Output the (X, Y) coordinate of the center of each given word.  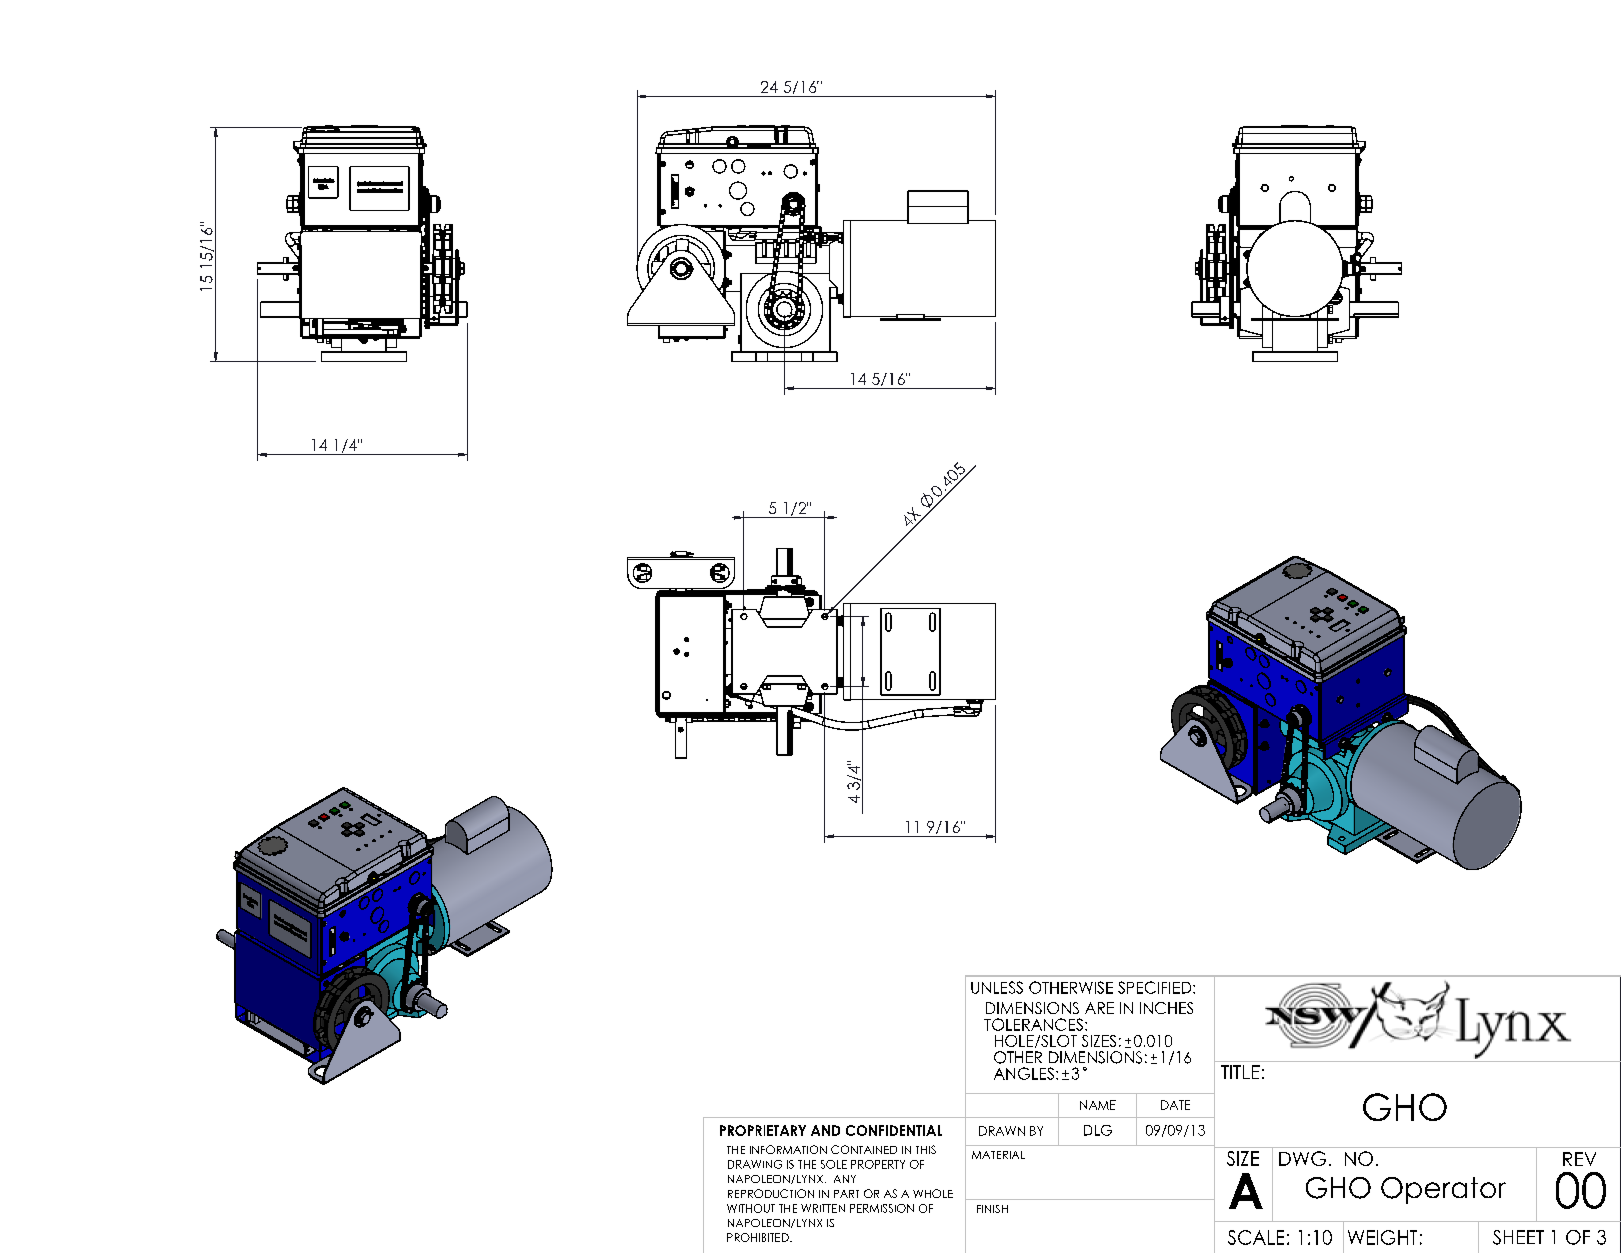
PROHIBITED (759, 1237)
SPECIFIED (1156, 987)
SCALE (1256, 1237)
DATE (1175, 1105)
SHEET (1518, 1237)
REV (1579, 1159)
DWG (1302, 1158)
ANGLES (1024, 1073)
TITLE (1240, 1072)
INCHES (1166, 1008)
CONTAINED (864, 1149)
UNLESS (997, 987)
